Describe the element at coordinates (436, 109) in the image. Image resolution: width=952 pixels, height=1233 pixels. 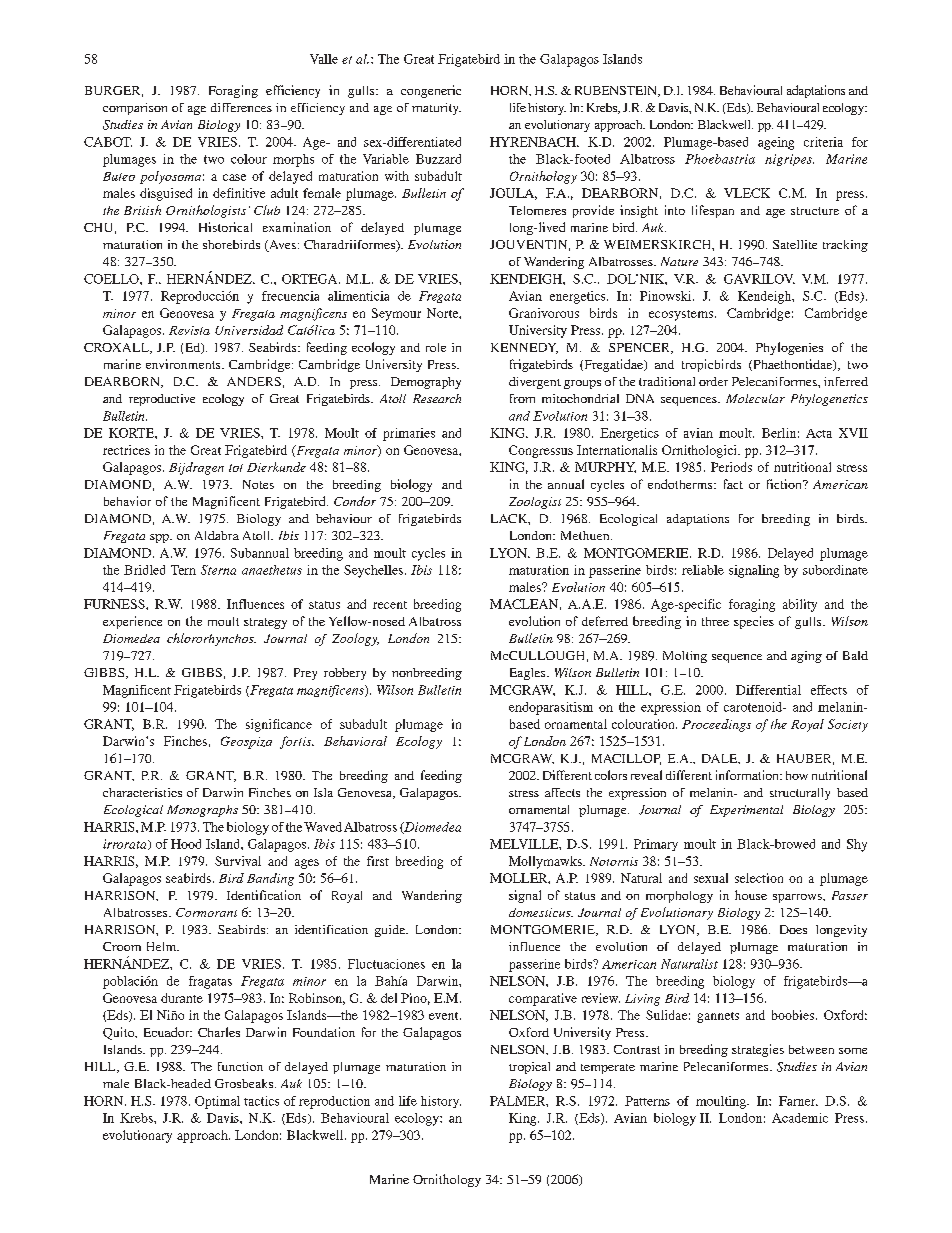
I see `maturity` at that location.
